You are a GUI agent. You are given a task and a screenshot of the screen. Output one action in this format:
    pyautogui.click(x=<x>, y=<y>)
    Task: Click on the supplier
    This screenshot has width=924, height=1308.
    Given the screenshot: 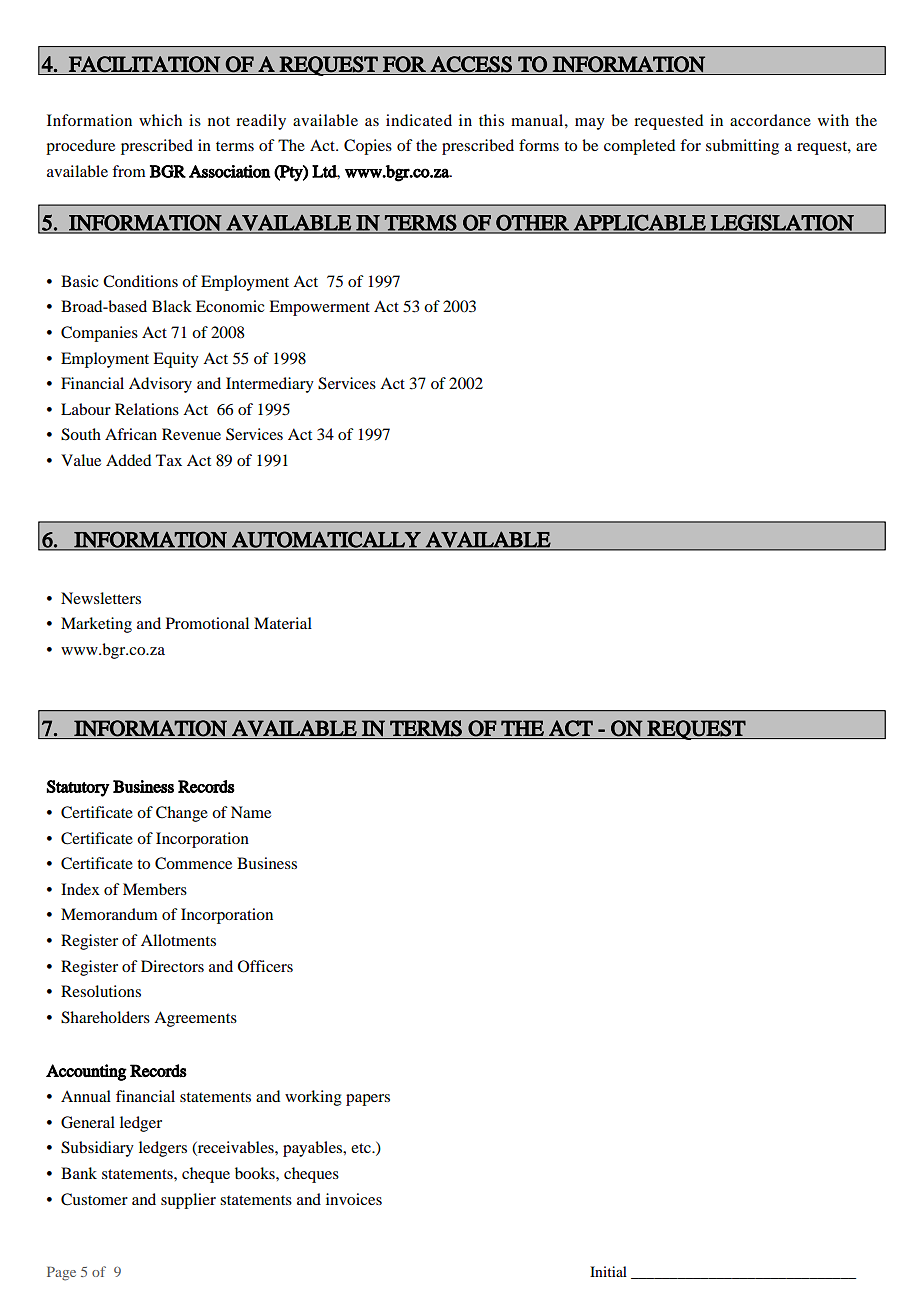 What is the action you would take?
    pyautogui.click(x=188, y=1201)
